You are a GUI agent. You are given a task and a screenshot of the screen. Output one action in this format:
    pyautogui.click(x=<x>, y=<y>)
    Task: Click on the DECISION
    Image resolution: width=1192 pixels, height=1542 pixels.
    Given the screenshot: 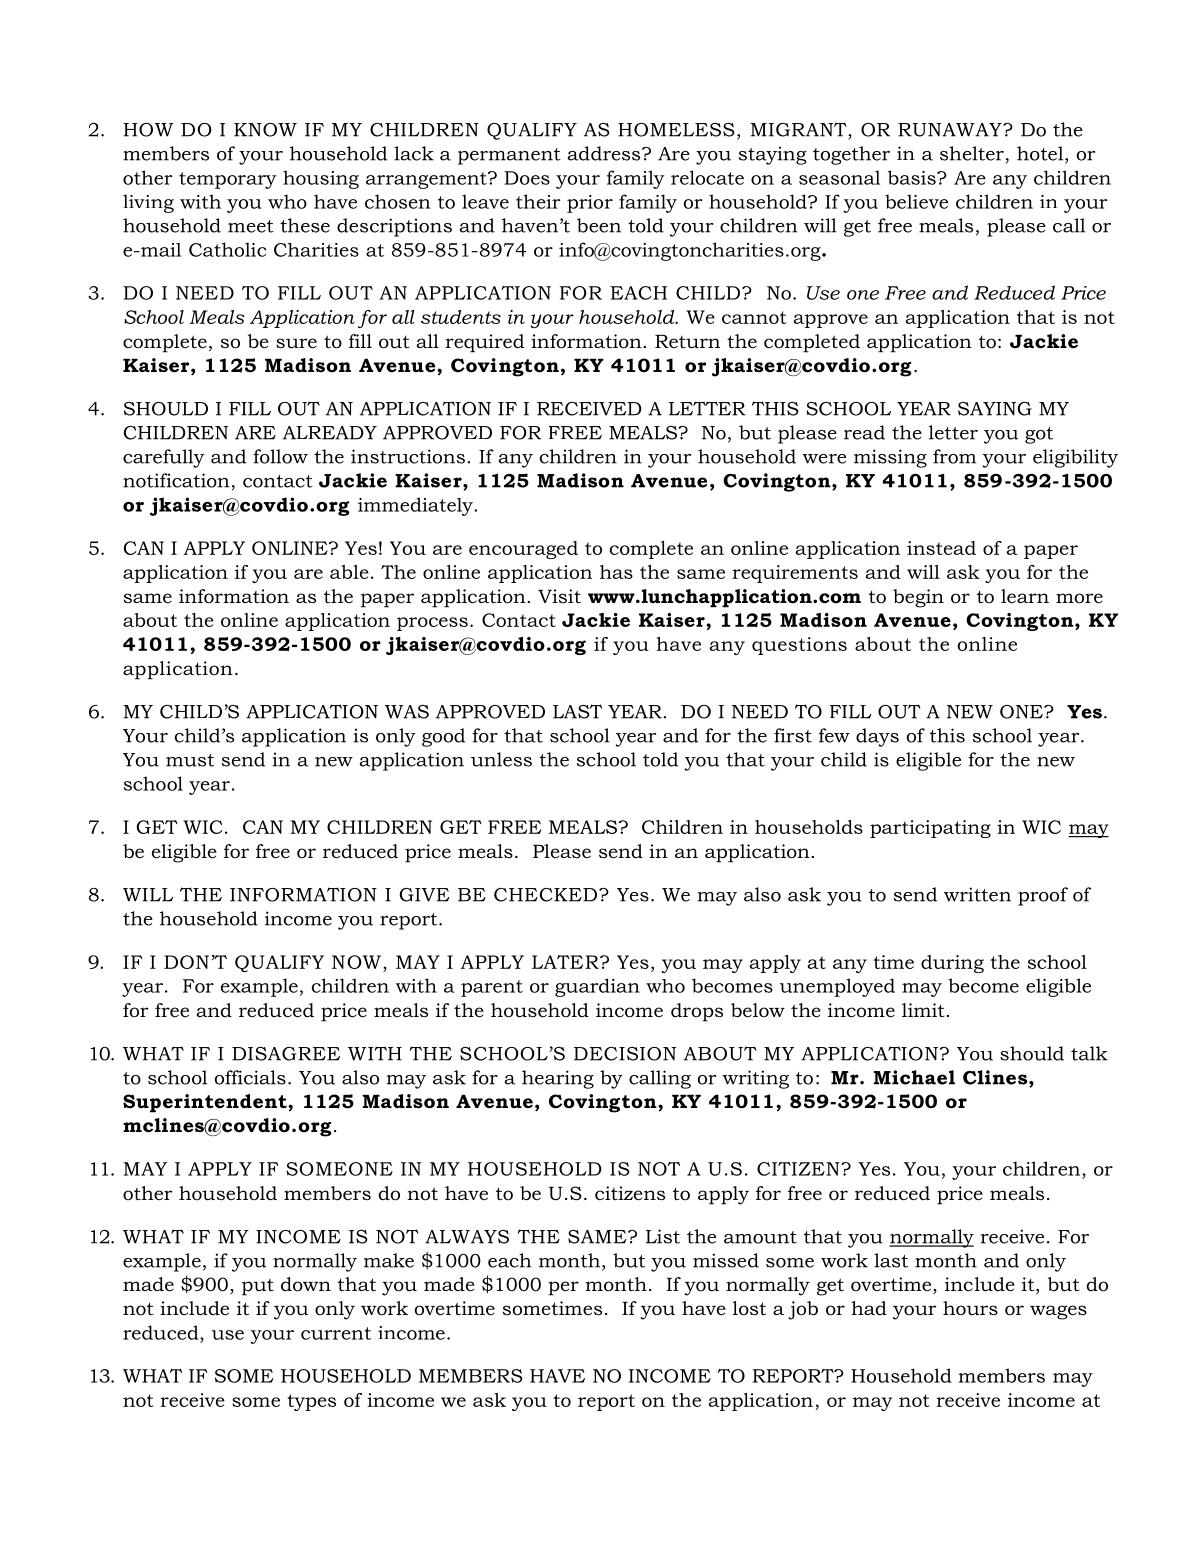 What is the action you would take?
    pyautogui.click(x=625, y=1054)
